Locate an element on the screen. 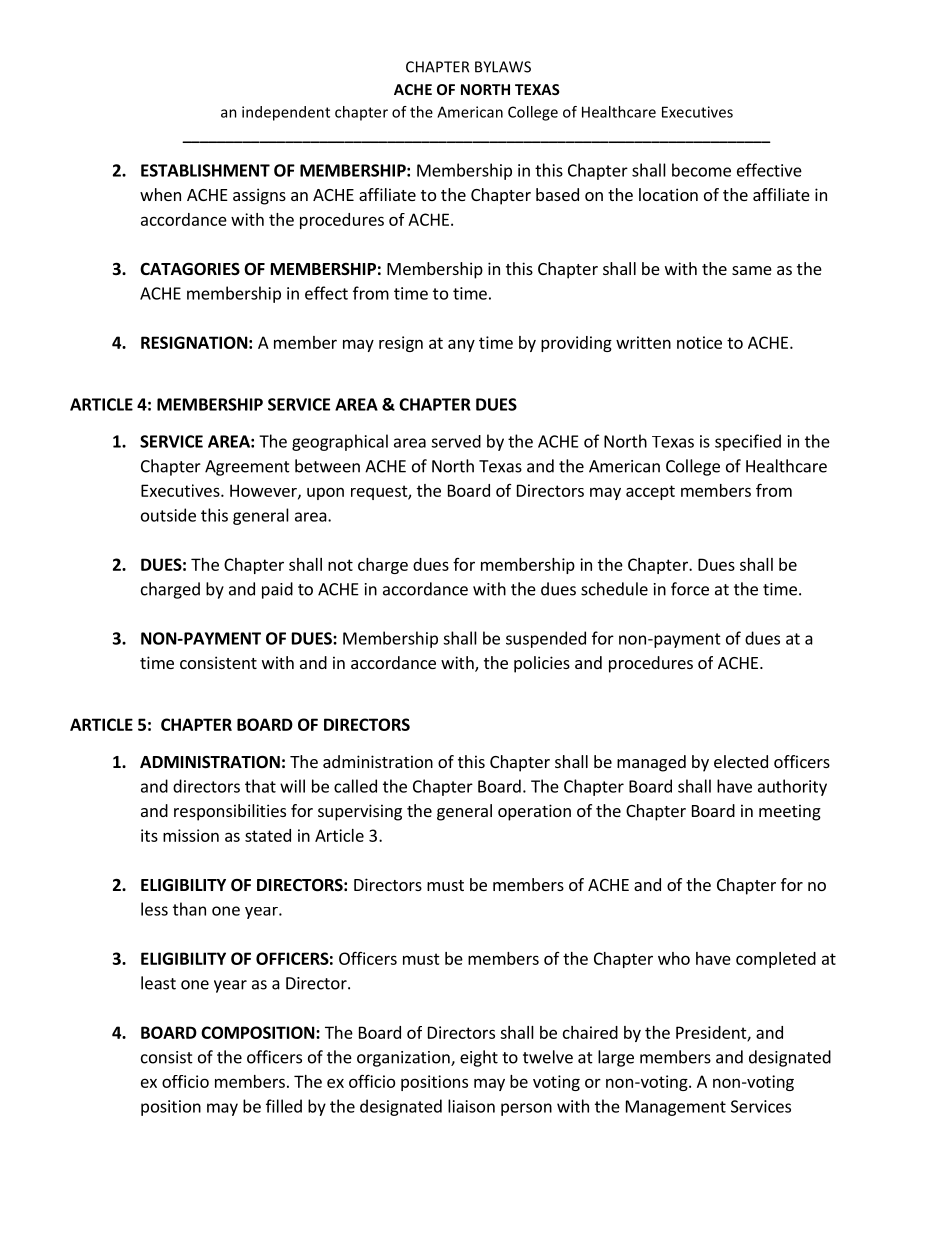 The width and height of the screenshot is (952, 1233). any is located at coordinates (461, 345).
